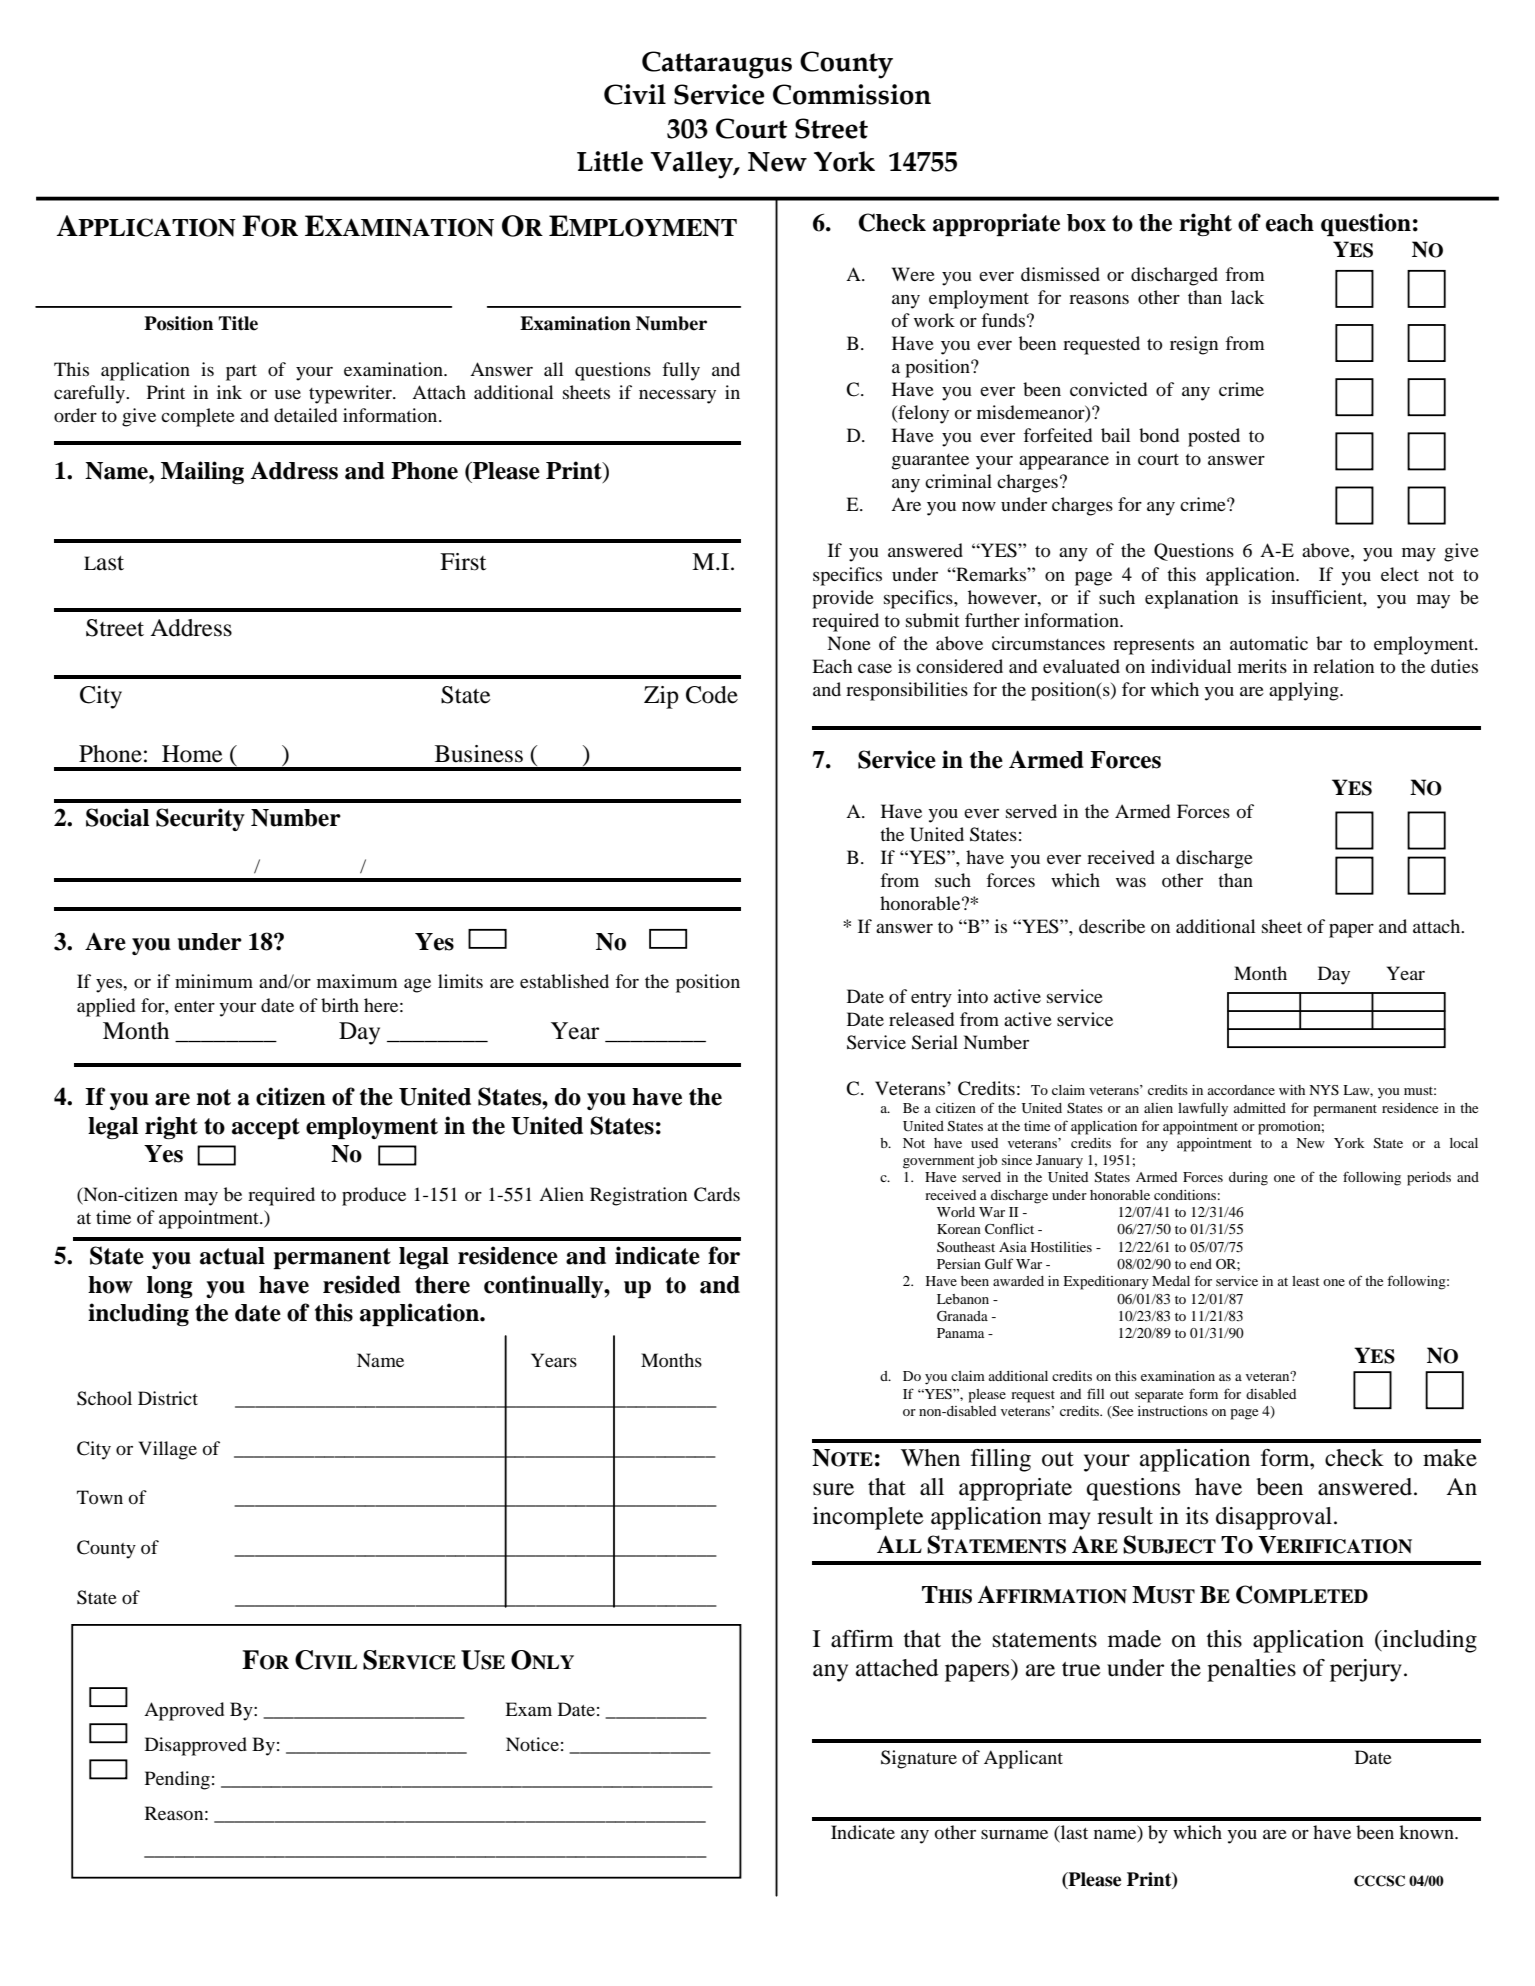 This page has height=1986, width=1535. What do you see at coordinates (833, 1489) in the page?
I see `sure` at bounding box center [833, 1489].
